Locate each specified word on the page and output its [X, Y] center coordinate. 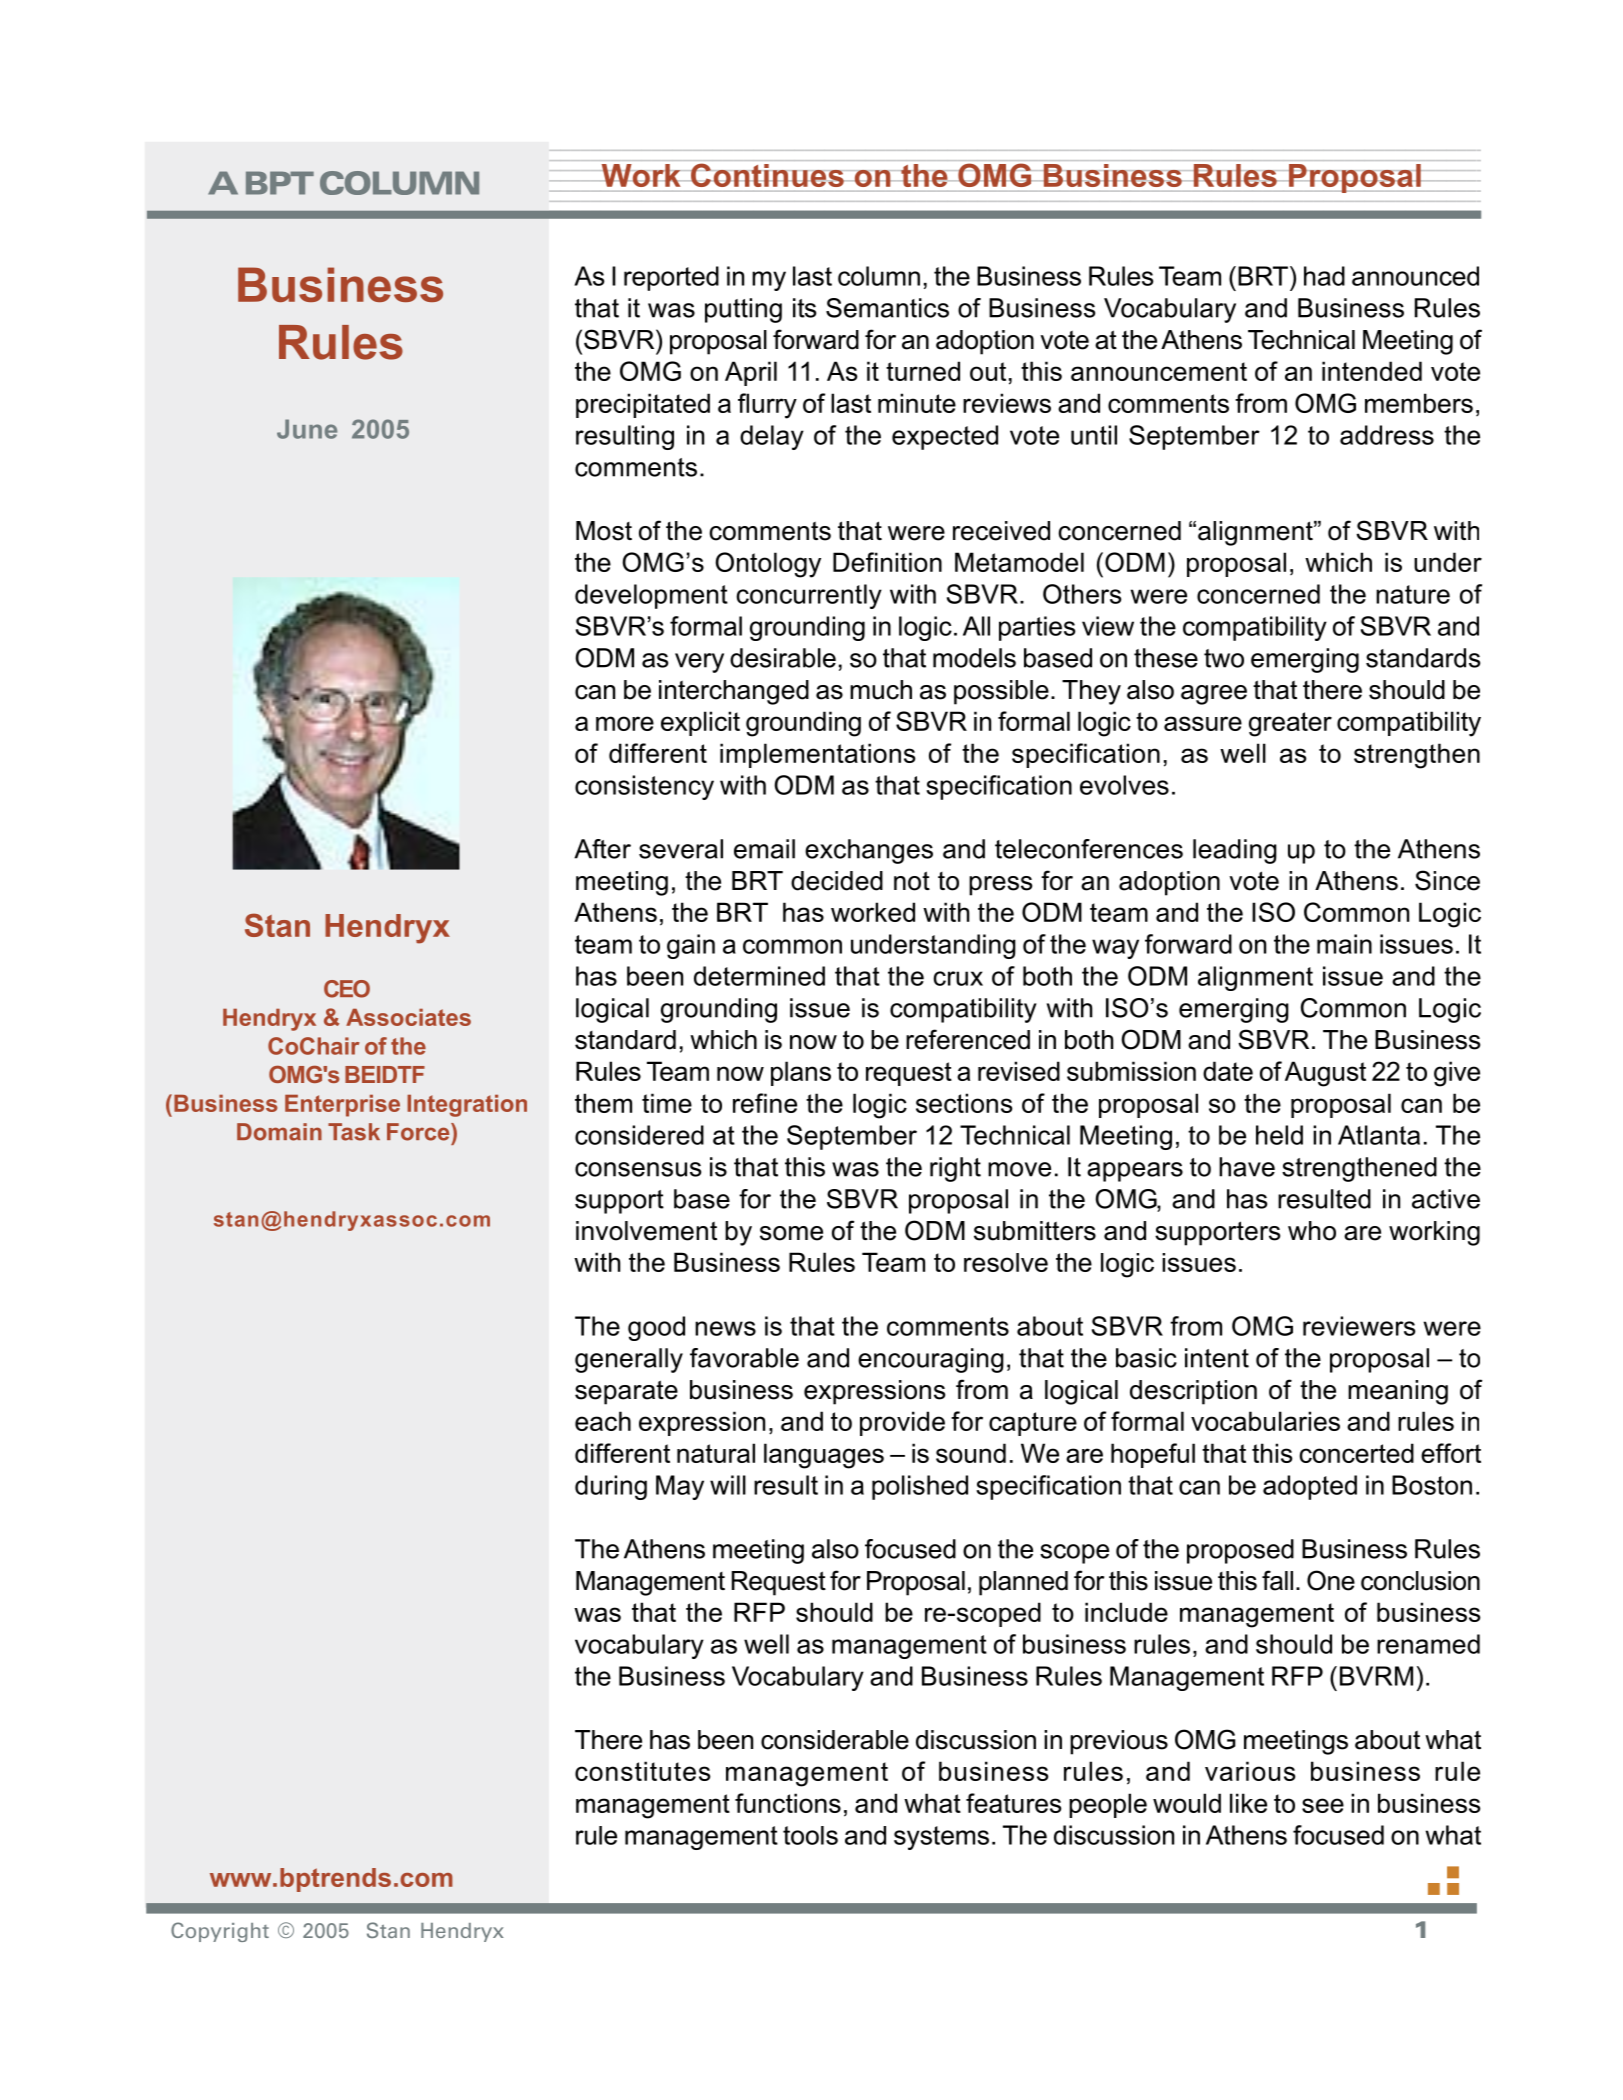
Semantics [887, 308]
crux [958, 978]
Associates [408, 1017]
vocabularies [1265, 1421]
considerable [835, 1740]
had [1324, 276]
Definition [887, 562]
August [1325, 1074]
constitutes [643, 1771]
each [603, 1421]
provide [902, 1423]
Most [604, 531]
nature [1413, 594]
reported [671, 278]
